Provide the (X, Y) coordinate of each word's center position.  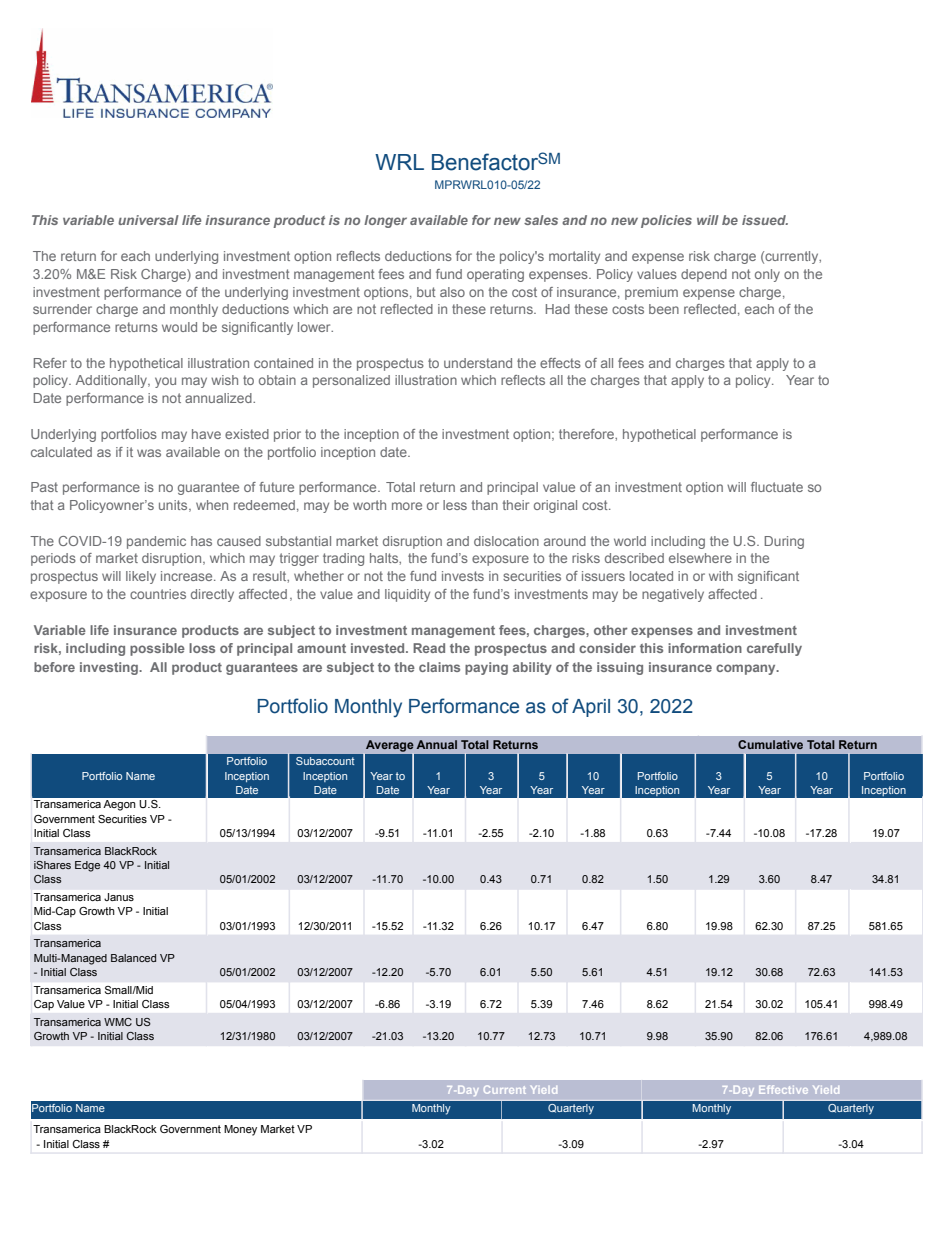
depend (704, 275)
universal (148, 220)
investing (110, 668)
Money (240, 1130)
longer (385, 221)
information (705, 648)
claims (439, 667)
